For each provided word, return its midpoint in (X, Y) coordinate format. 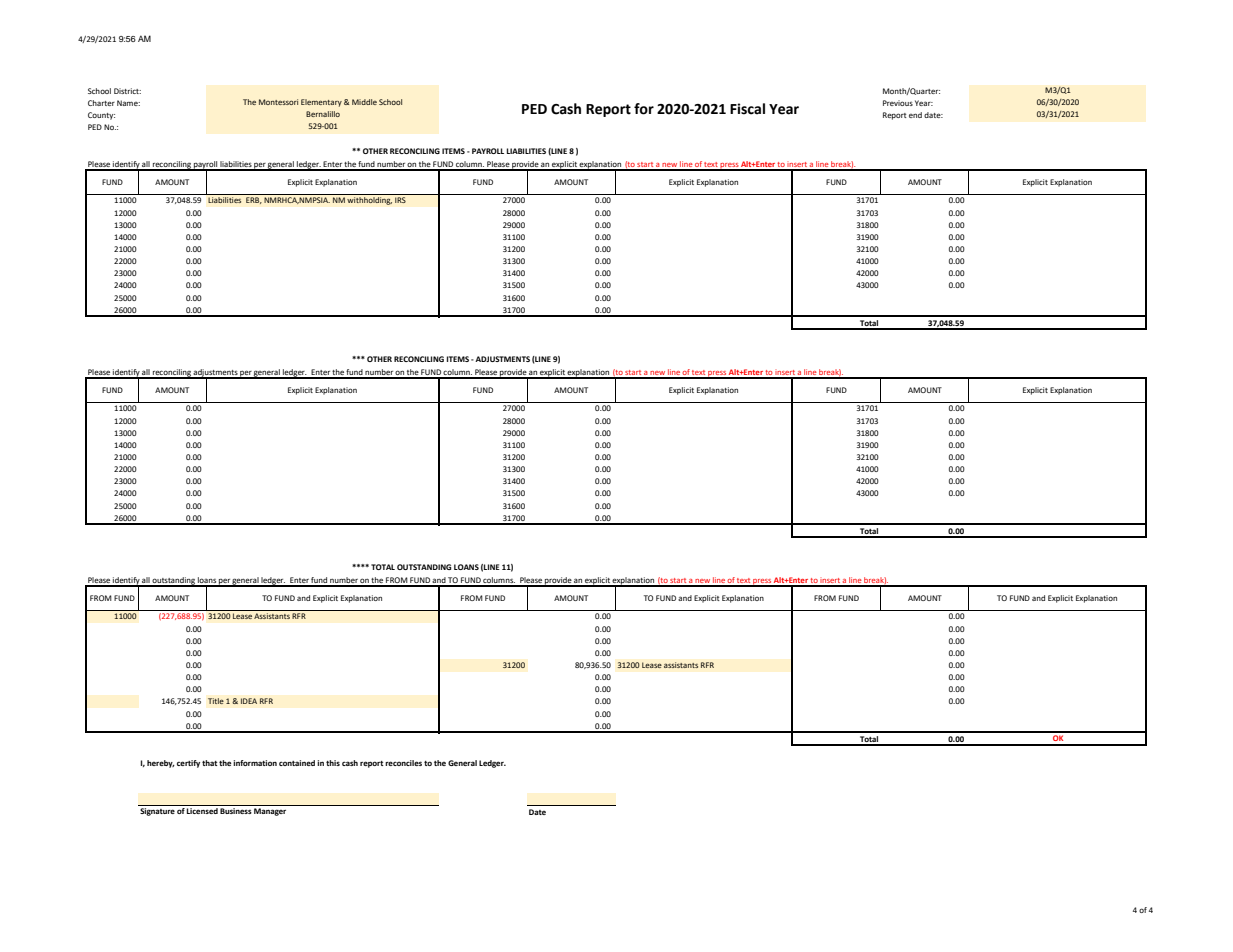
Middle (364, 102)
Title (216, 701)
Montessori (278, 102)
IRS (400, 200)
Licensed (202, 811)
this (333, 763)
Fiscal (747, 109)
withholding (369, 201)
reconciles (403, 763)
